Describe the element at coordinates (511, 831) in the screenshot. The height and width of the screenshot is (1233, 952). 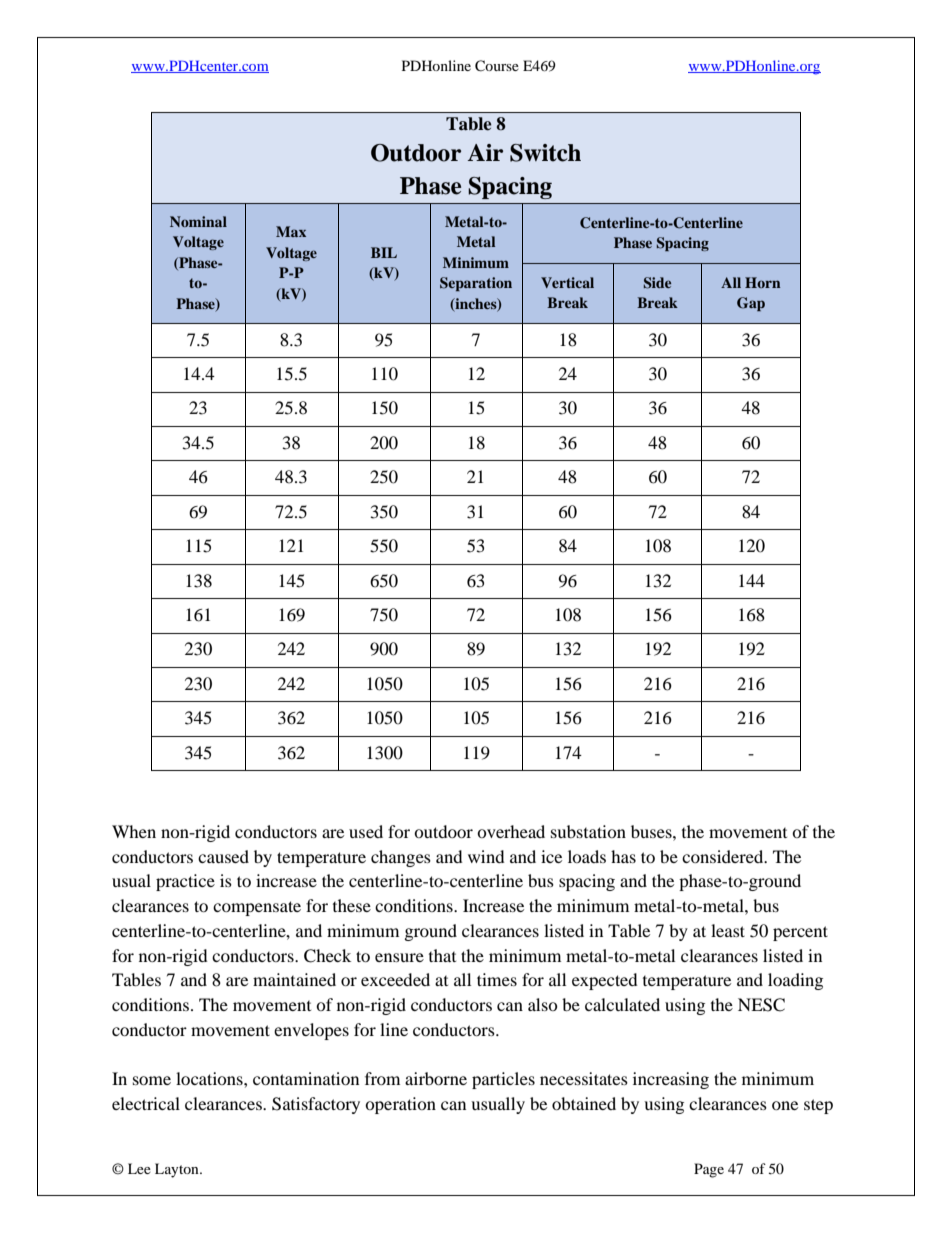
I see `overhead` at that location.
